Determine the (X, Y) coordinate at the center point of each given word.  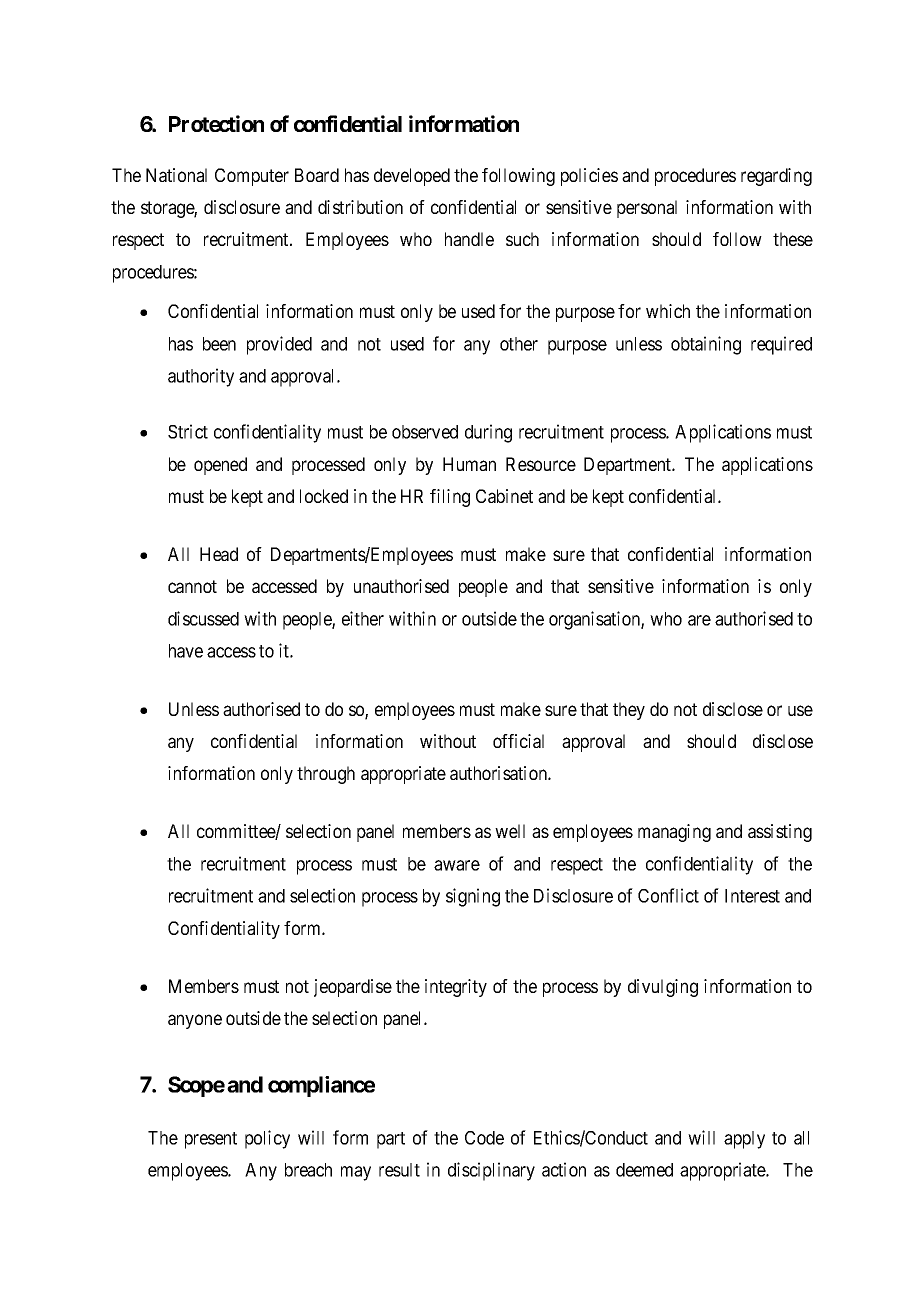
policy (267, 1139)
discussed (203, 618)
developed (412, 177)
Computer (252, 177)
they (629, 711)
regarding (776, 177)
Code (484, 1138)
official (518, 741)
